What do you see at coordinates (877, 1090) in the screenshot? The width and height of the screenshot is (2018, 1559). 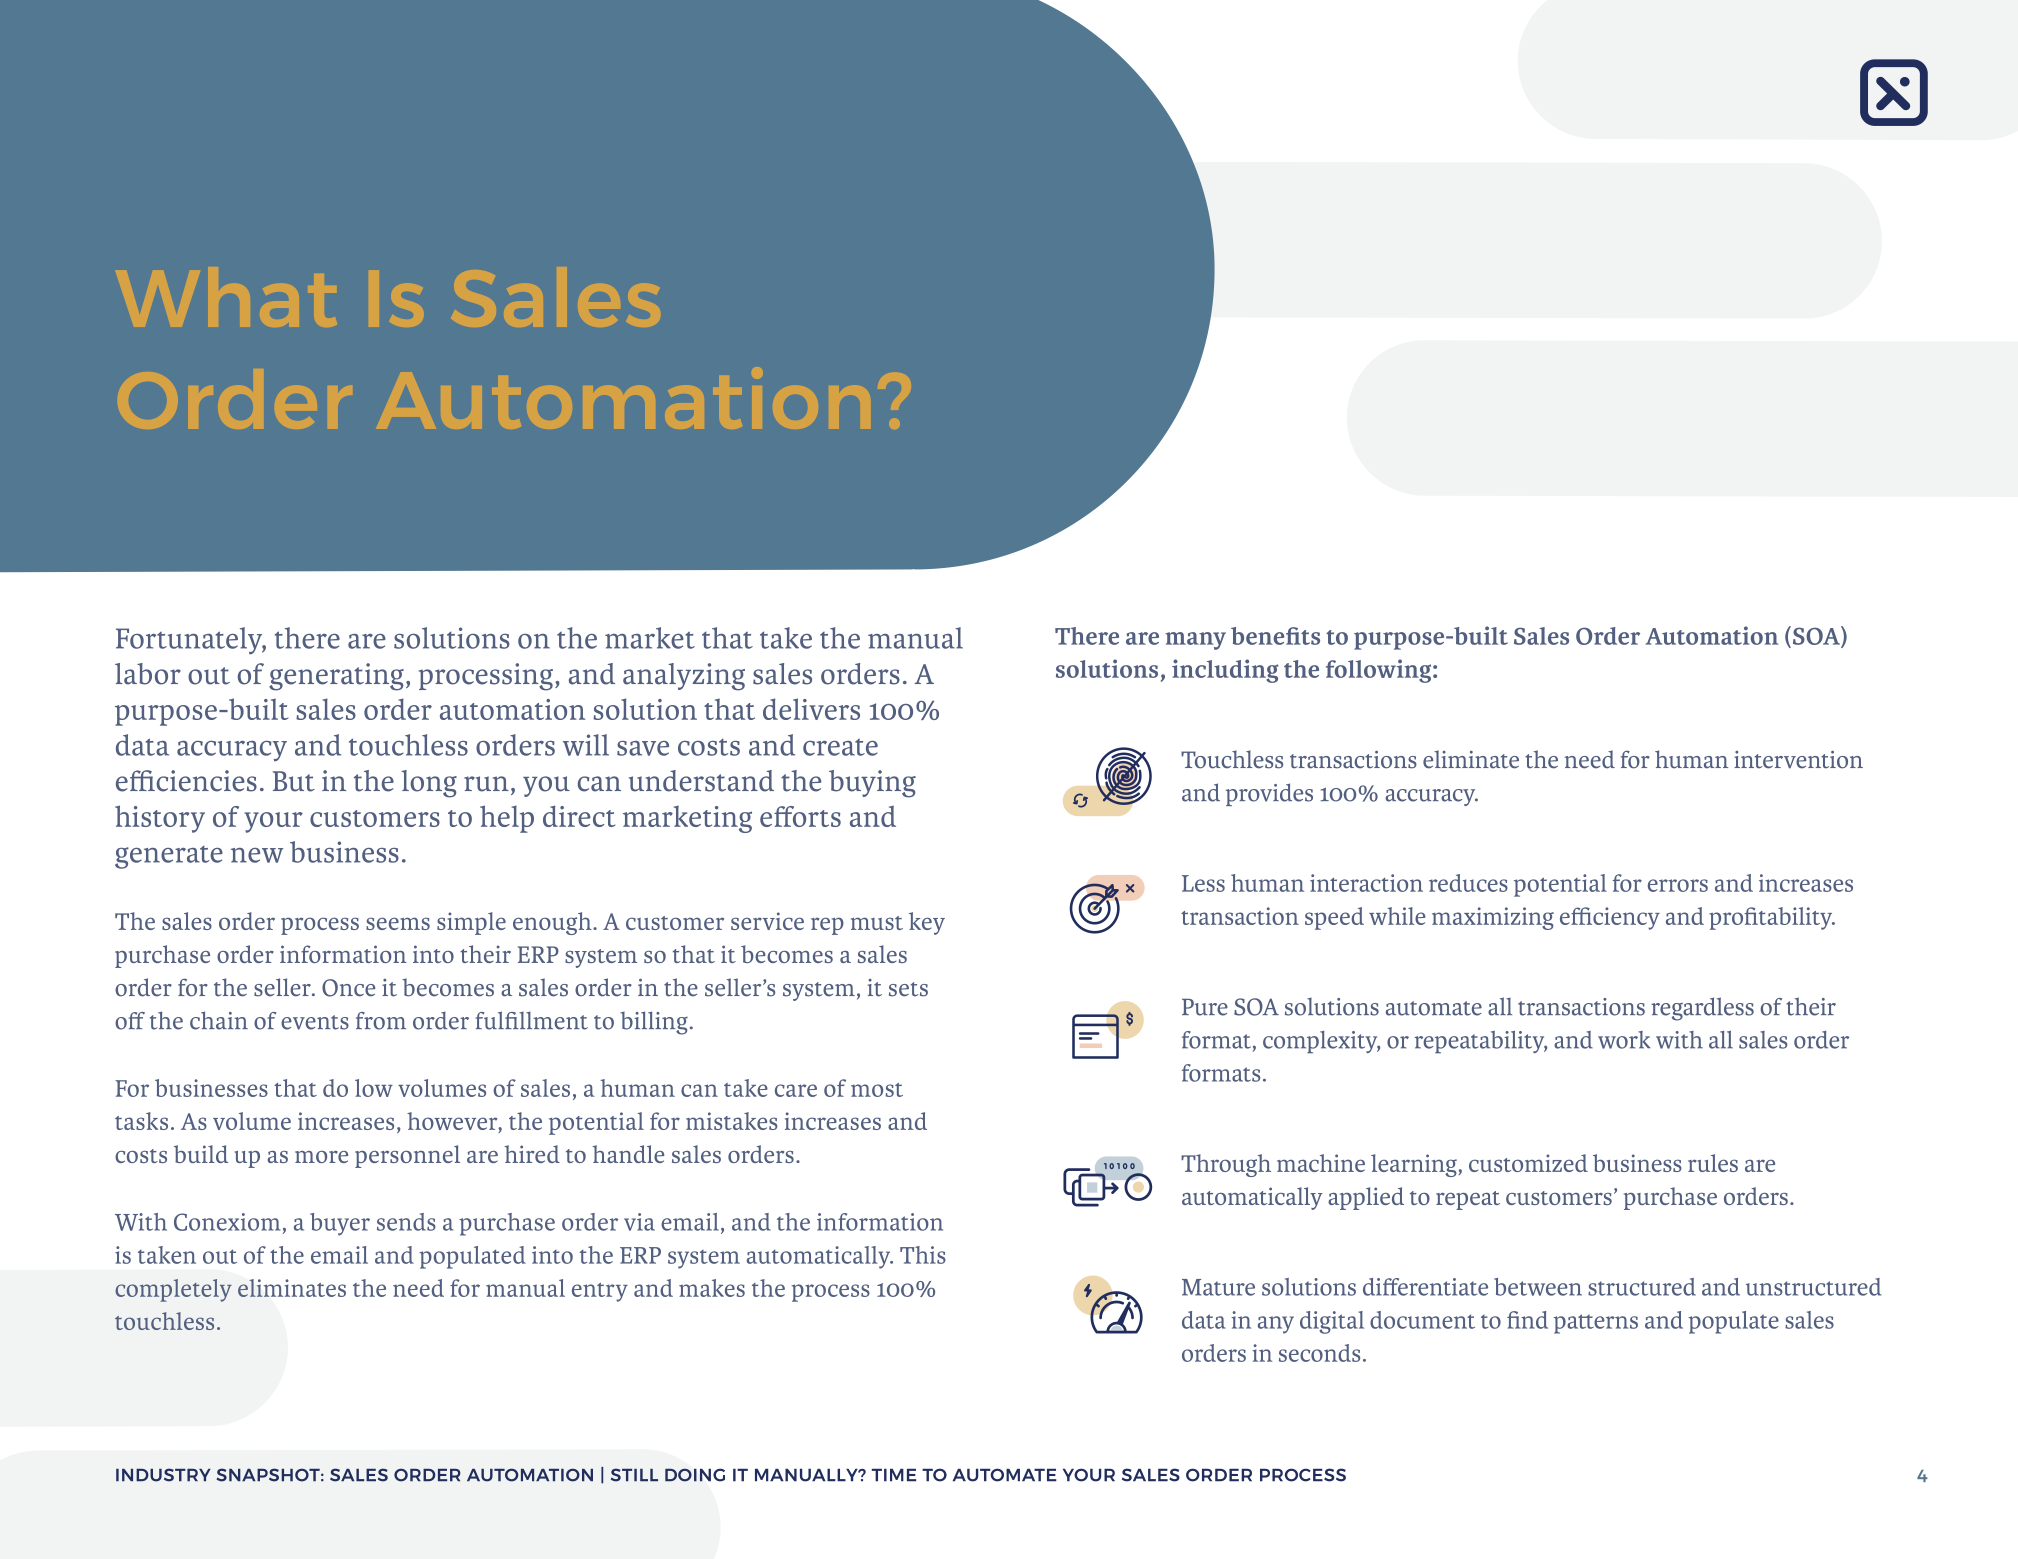 I see `most` at bounding box center [877, 1090].
